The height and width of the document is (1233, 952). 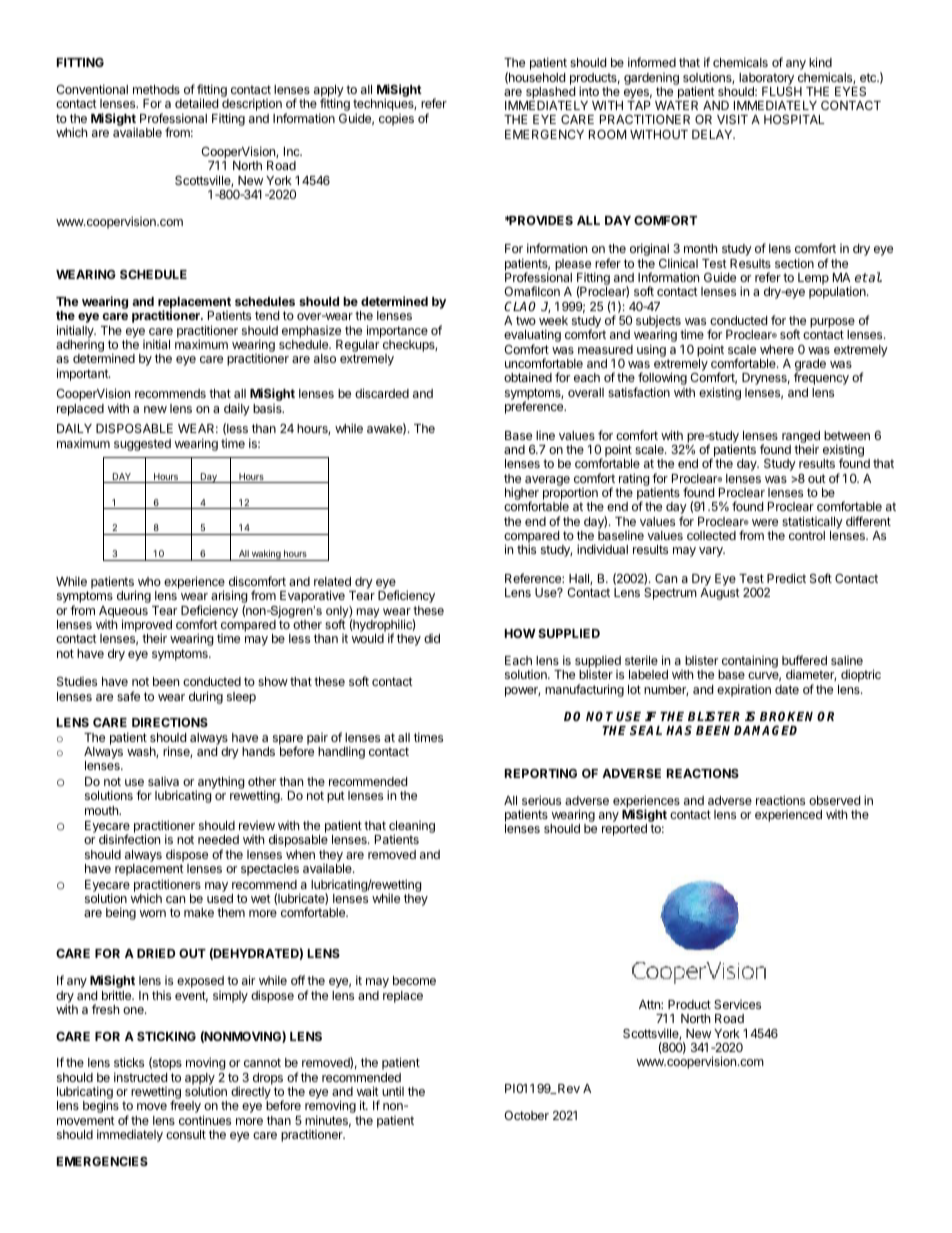 I want to click on consult, so click(x=186, y=1134).
